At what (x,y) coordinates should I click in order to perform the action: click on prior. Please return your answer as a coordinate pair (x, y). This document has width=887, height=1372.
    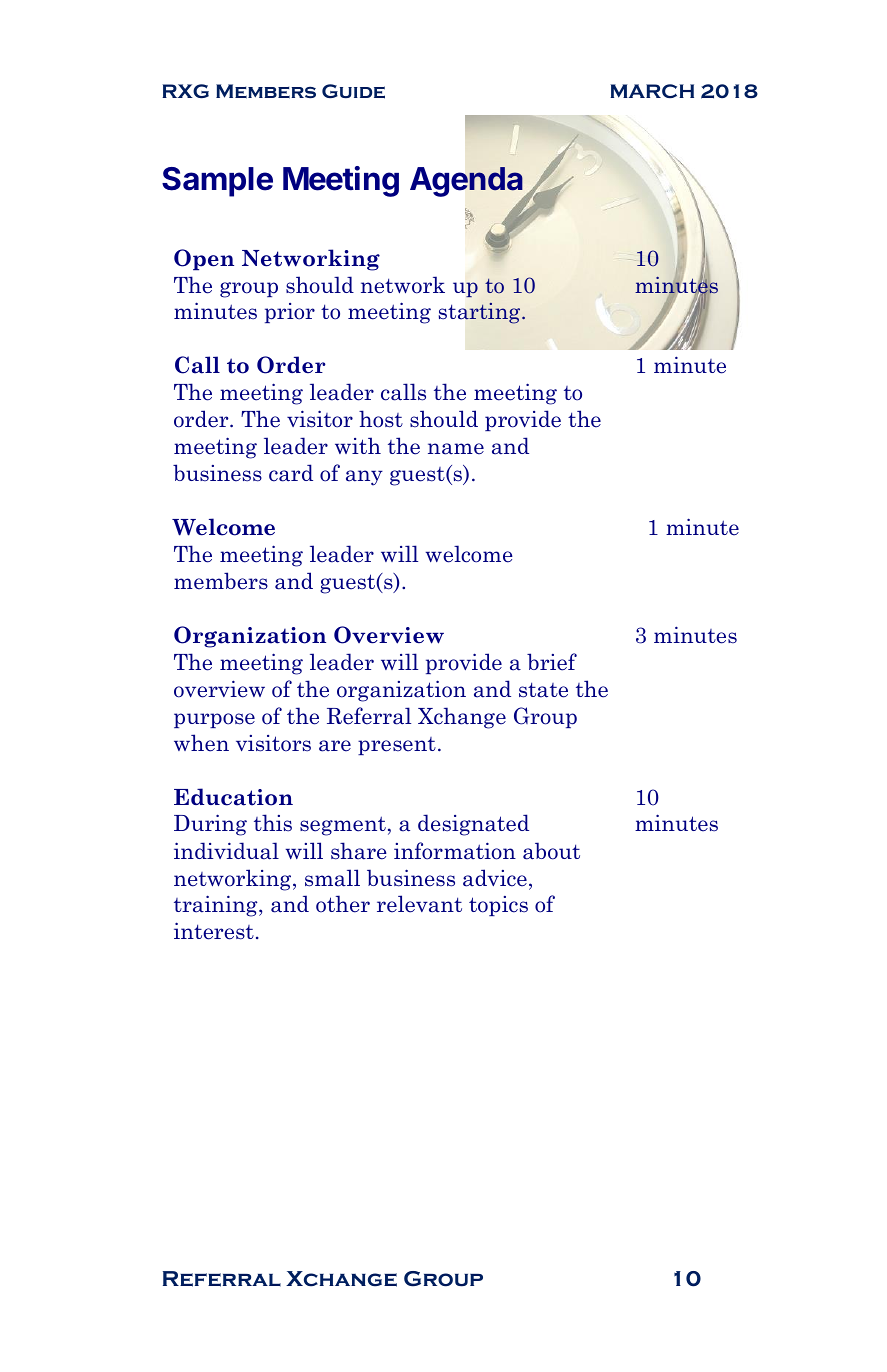
    Looking at the image, I should click on (290, 313).
